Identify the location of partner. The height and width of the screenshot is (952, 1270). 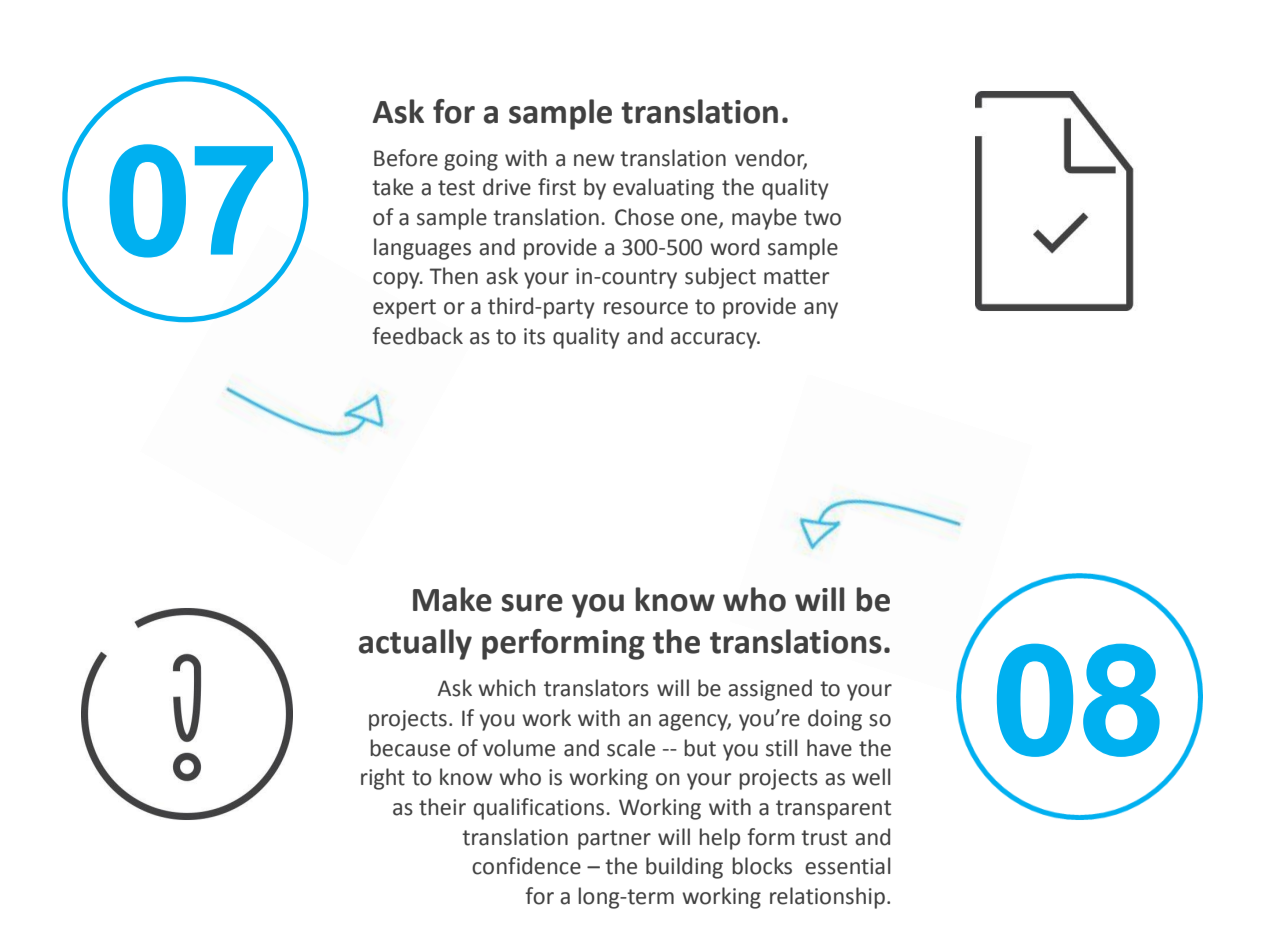
(614, 840).
